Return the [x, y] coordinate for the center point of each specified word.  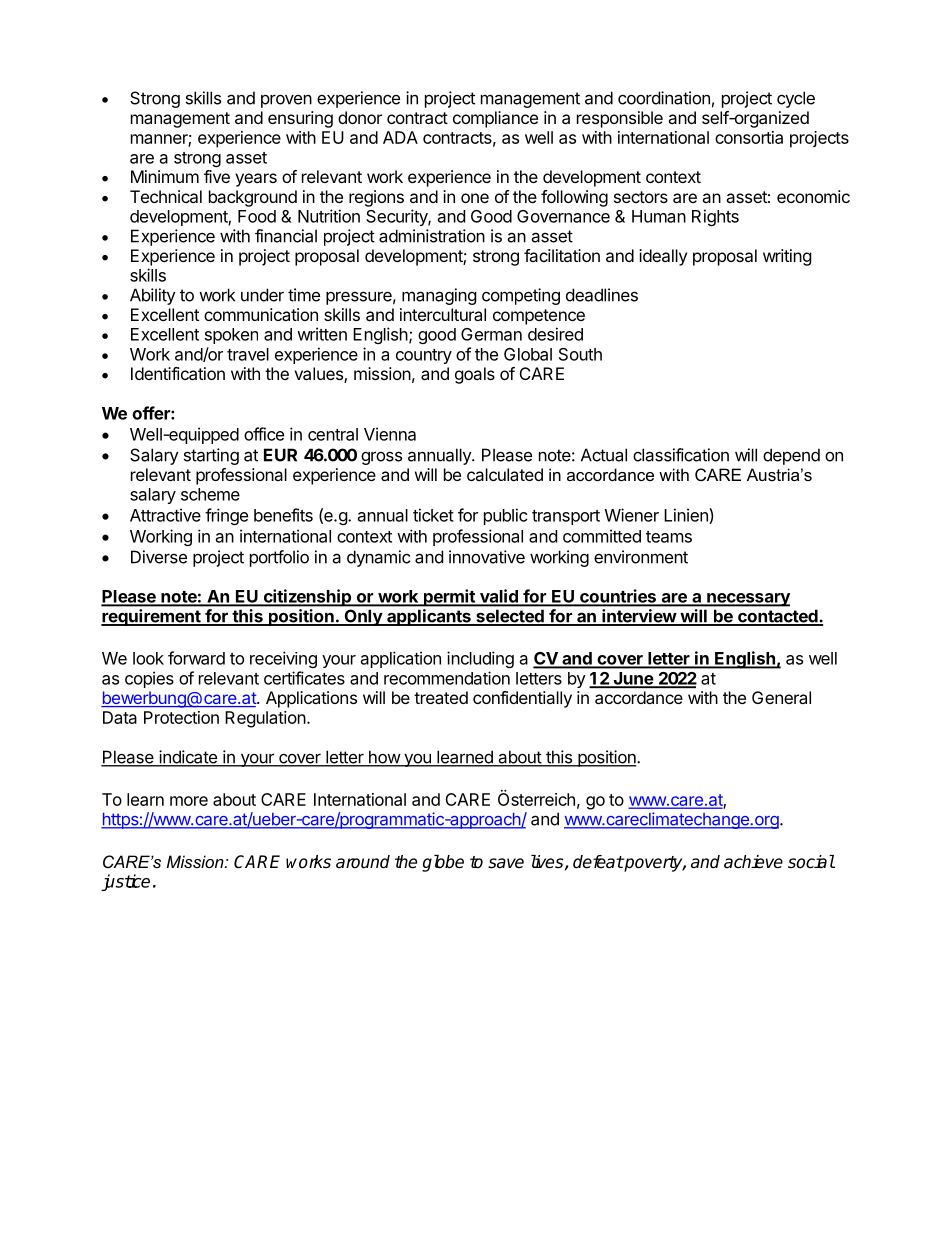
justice [125, 882]
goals [475, 375]
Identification [178, 373]
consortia [749, 137]
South [580, 354]
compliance [495, 119]
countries [618, 597]
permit [449, 598]
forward [196, 658]
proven [286, 101]
